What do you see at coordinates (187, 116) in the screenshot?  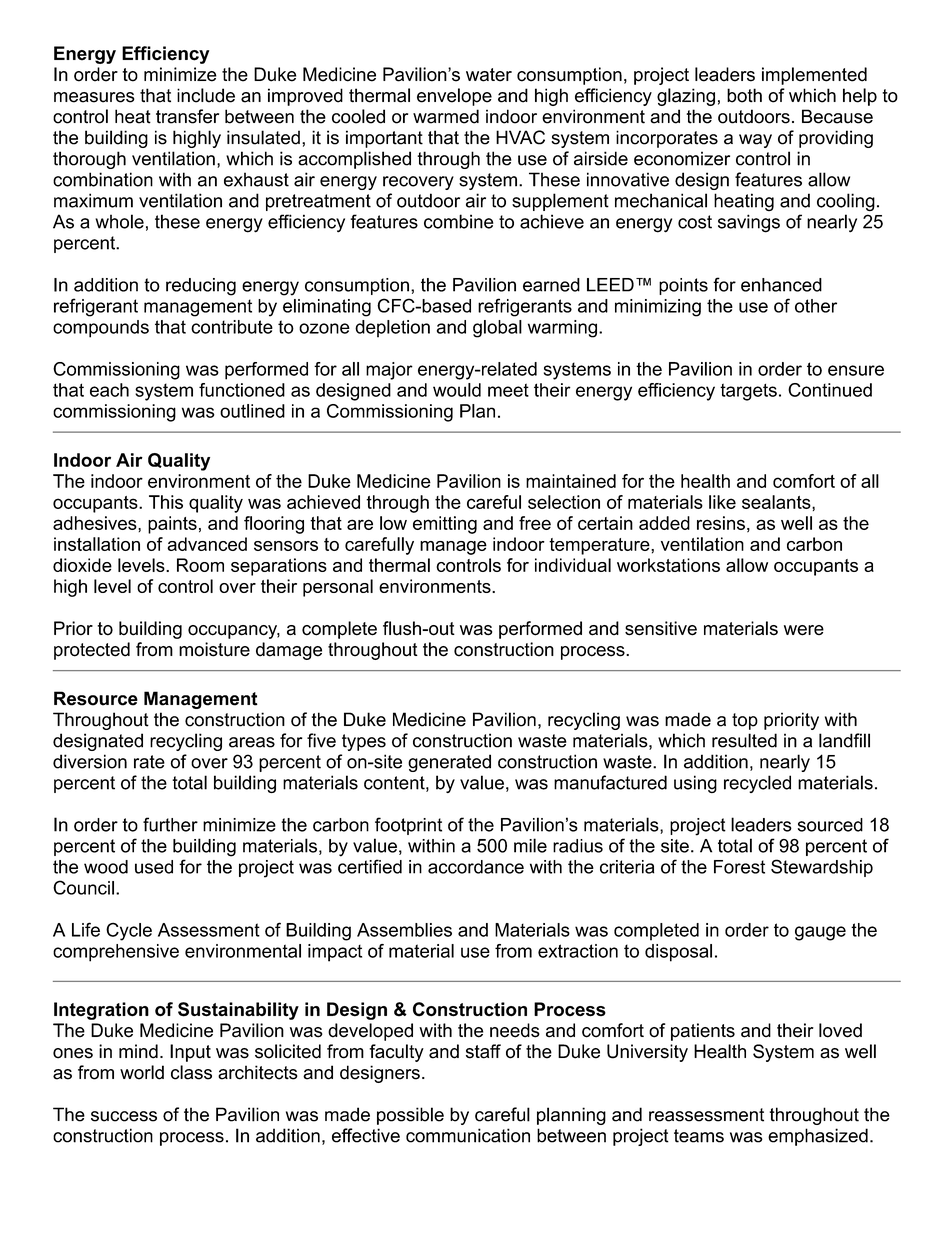 I see `transfer` at bounding box center [187, 116].
